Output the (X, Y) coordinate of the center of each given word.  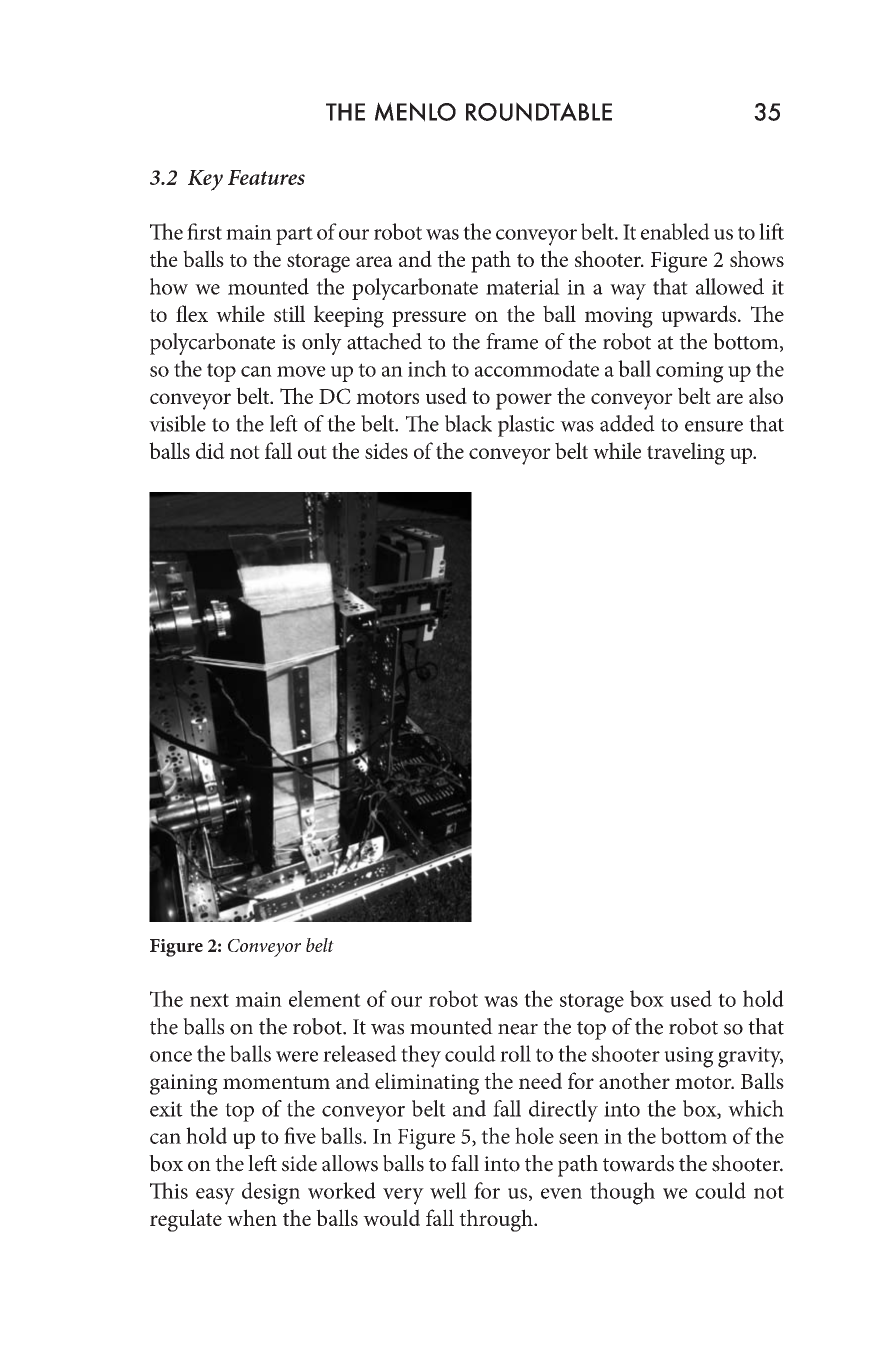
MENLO (415, 112)
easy (215, 1196)
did (210, 450)
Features (266, 177)
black (468, 423)
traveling (686, 453)
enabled (675, 231)
